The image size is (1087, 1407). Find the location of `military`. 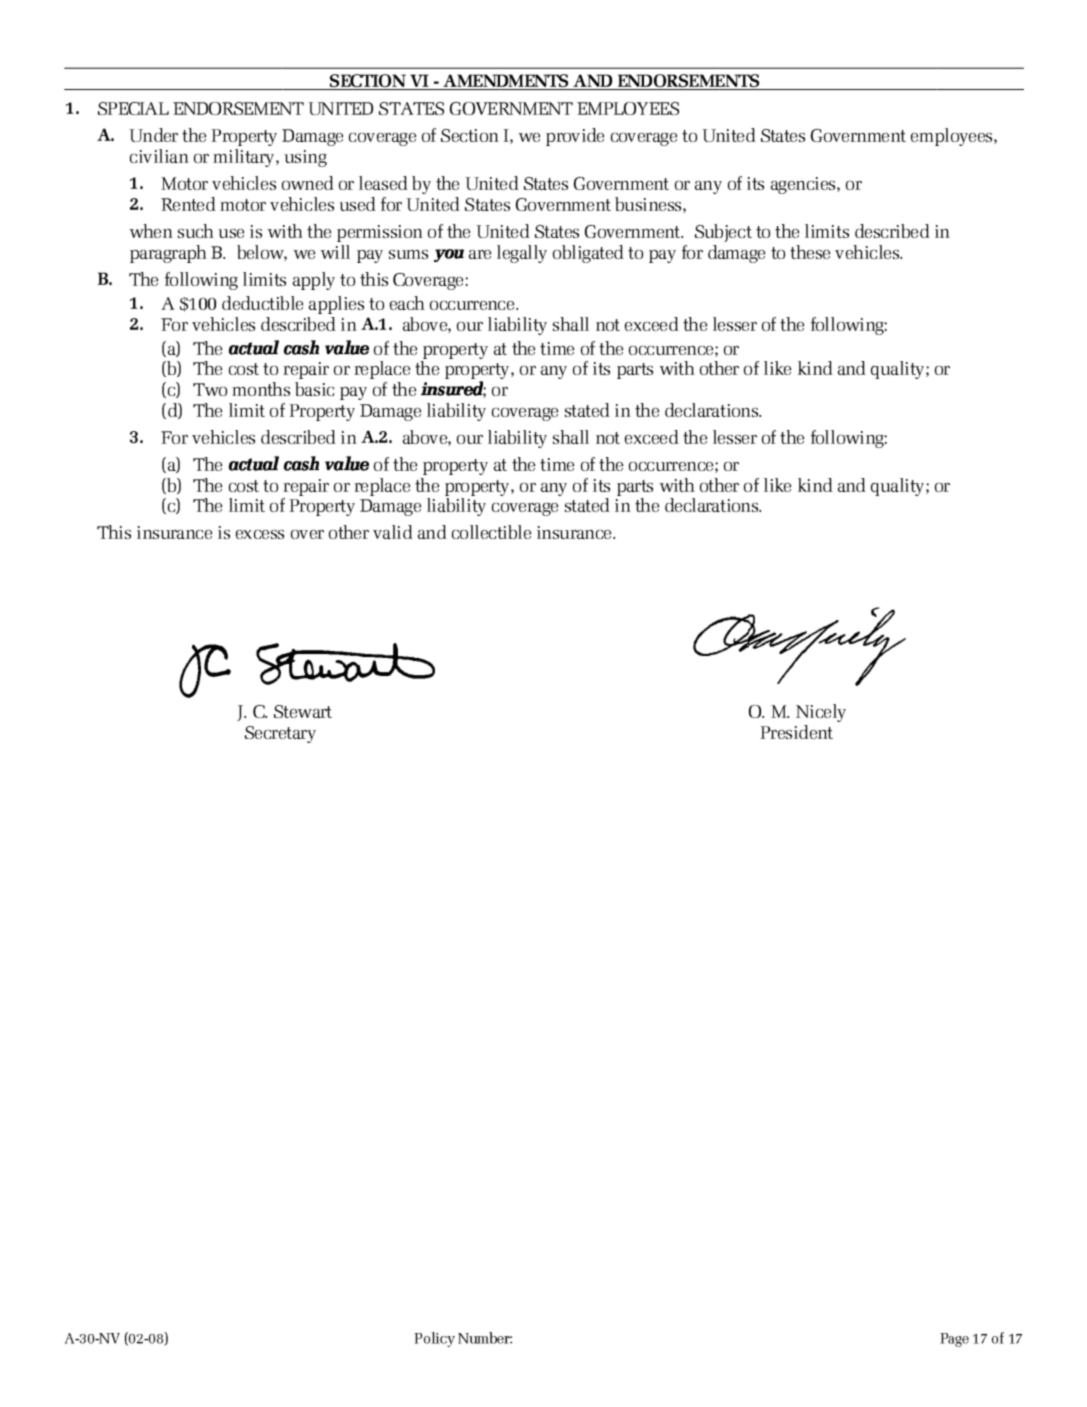

military is located at coordinates (245, 155).
